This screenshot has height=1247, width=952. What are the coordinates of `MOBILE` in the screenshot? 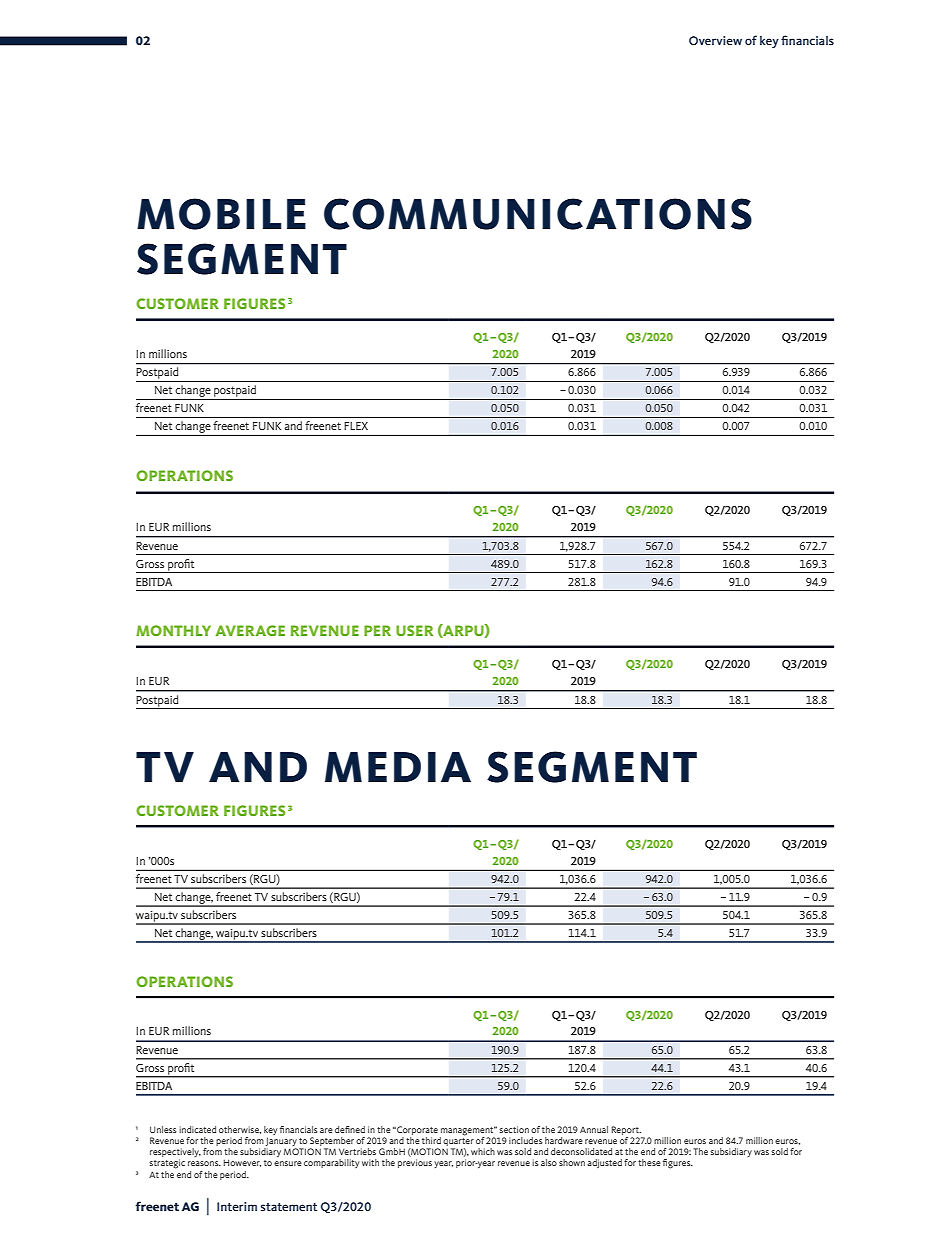 It's located at (221, 214).
